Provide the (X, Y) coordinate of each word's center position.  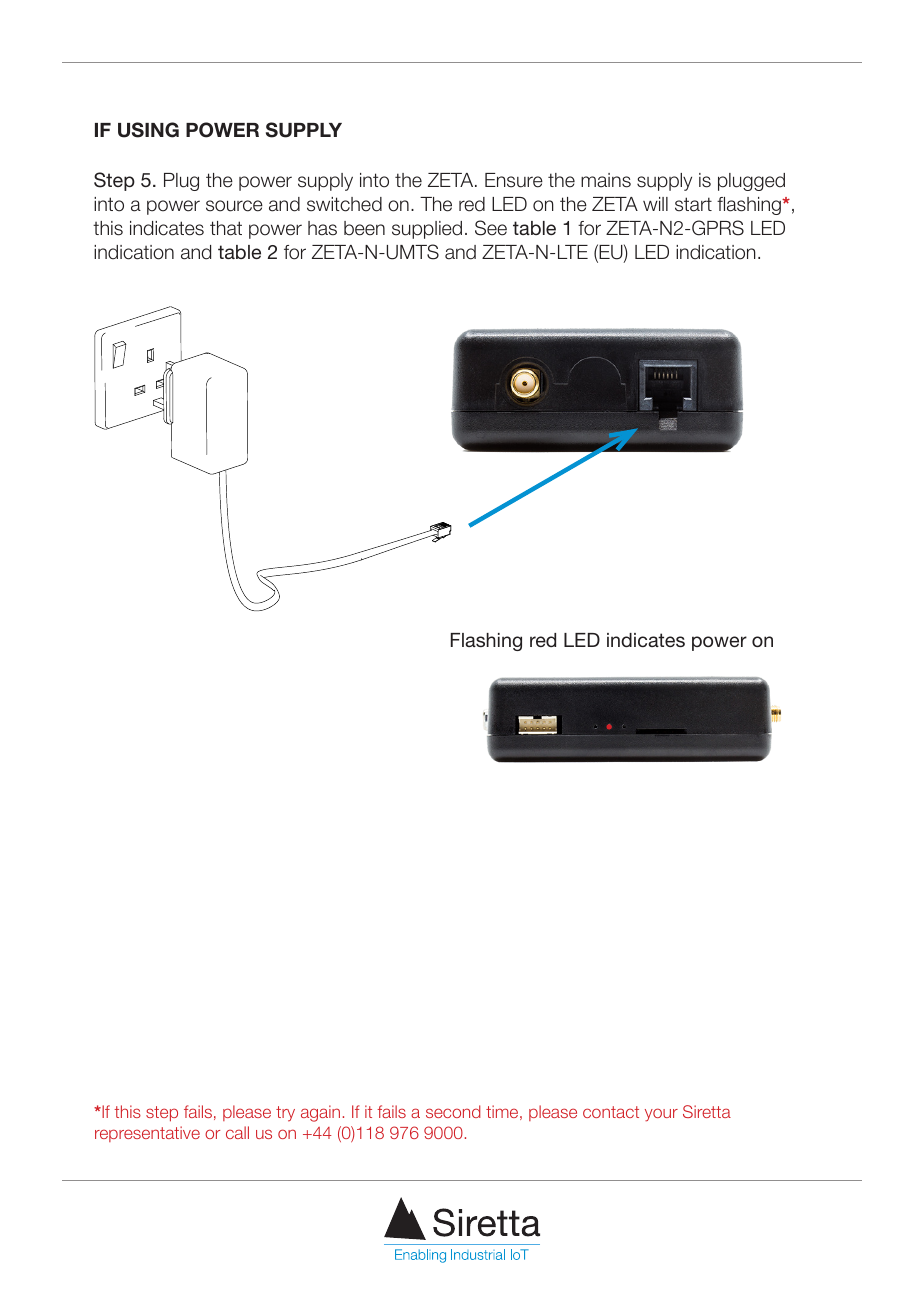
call (237, 1132)
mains (606, 180)
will (655, 204)
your (661, 1115)
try (285, 1114)
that (226, 228)
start (693, 204)
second (453, 1111)
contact (611, 1112)
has (322, 228)
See (491, 228)
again (320, 1113)
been (364, 228)
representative (147, 1134)
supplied (427, 230)
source (234, 206)
